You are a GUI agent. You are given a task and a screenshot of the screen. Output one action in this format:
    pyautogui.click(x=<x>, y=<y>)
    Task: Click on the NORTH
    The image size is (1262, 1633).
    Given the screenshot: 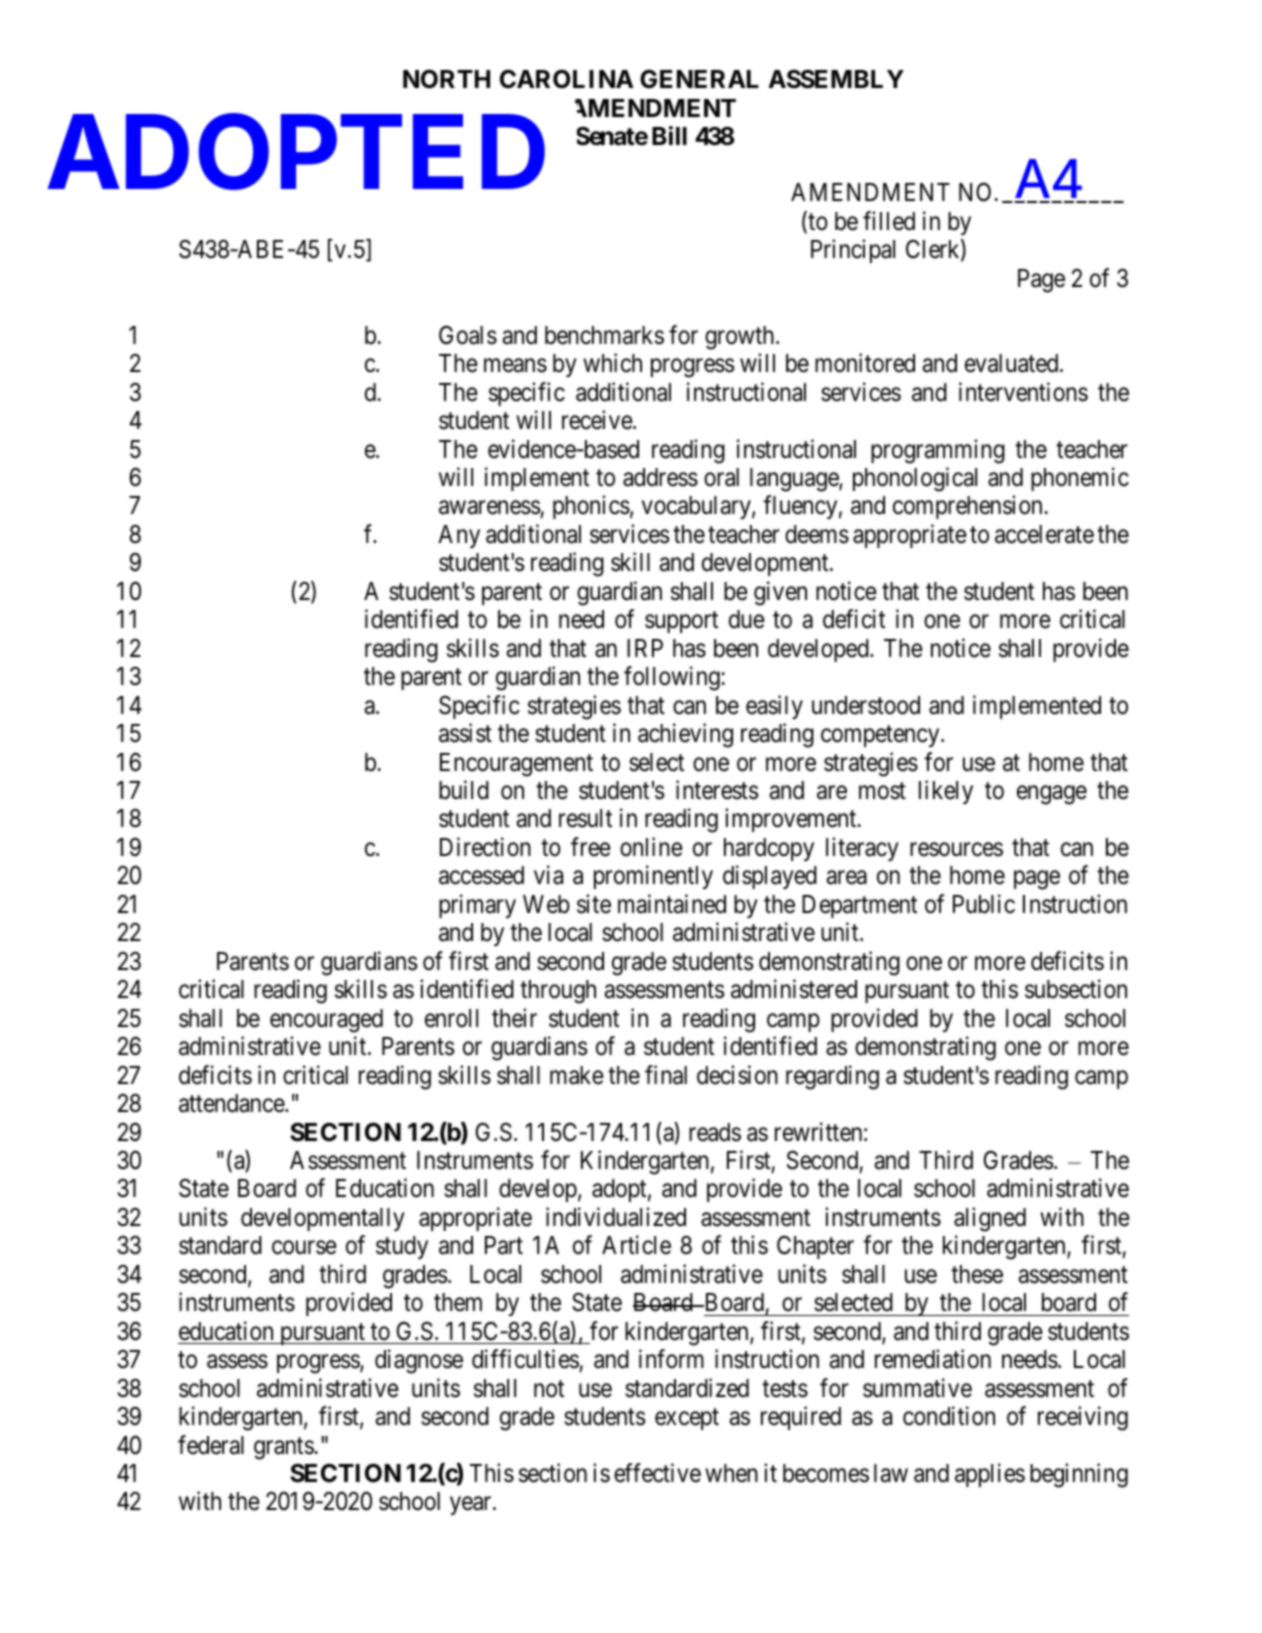 What is the action you would take?
    pyautogui.click(x=446, y=79)
